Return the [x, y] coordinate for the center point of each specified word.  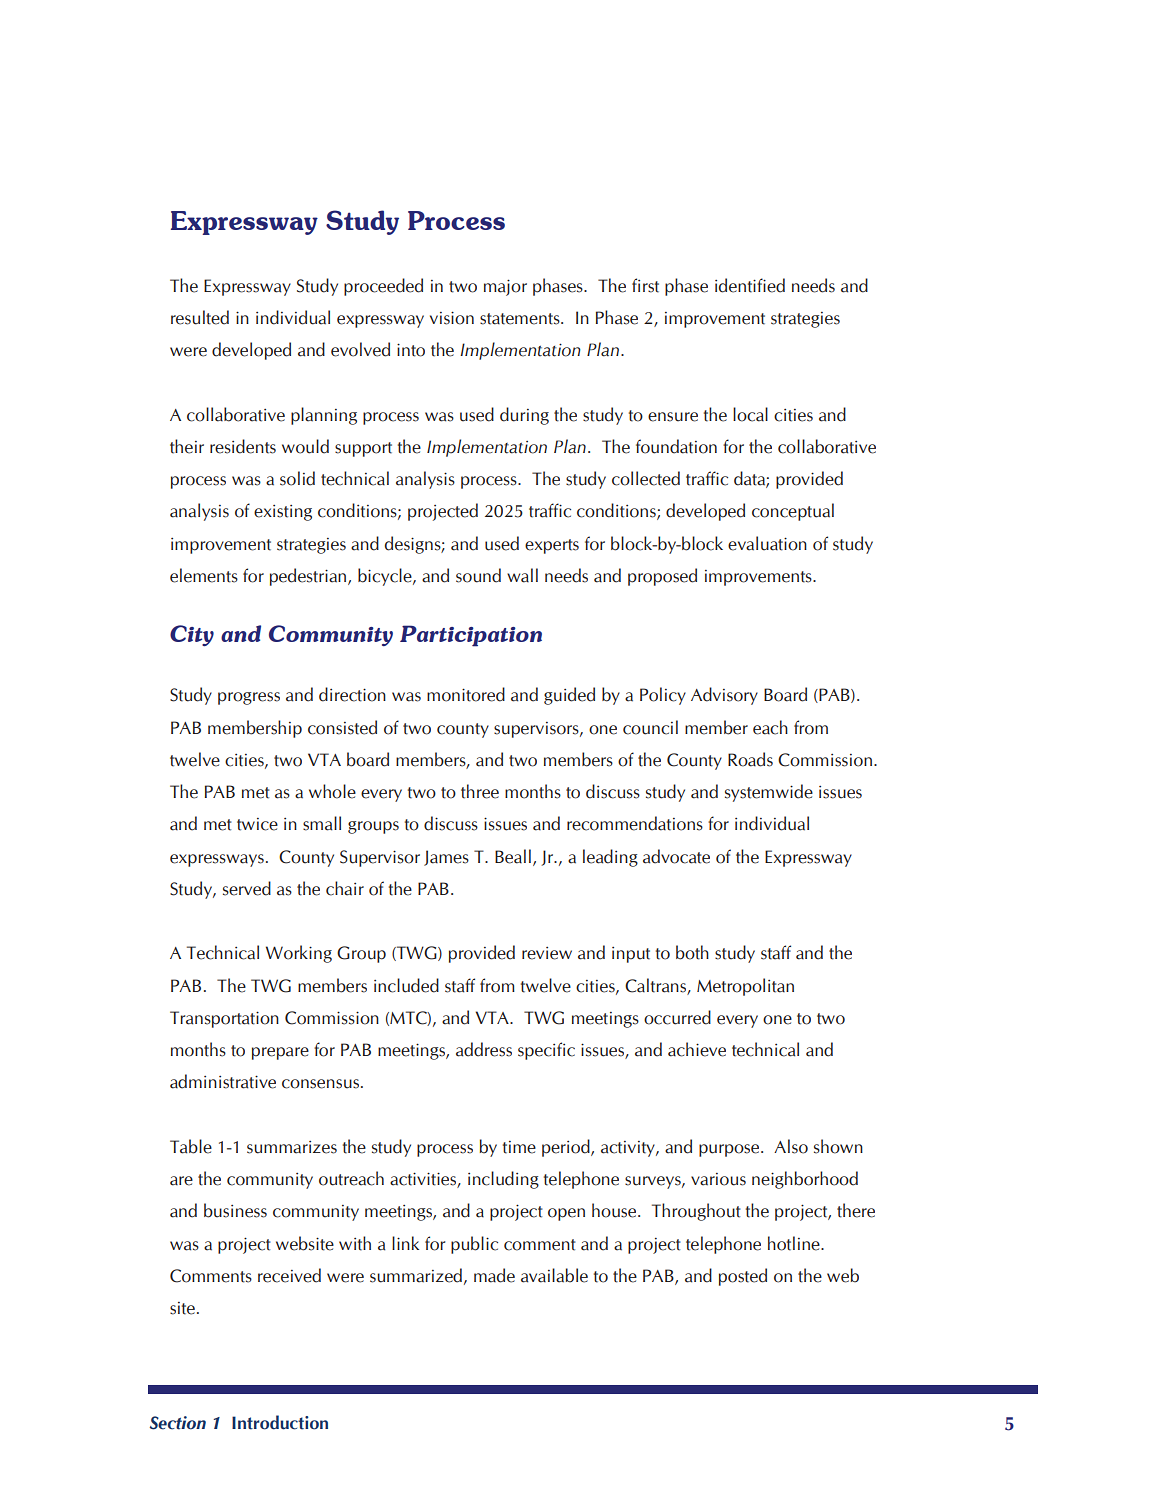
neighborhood [805, 1180]
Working [299, 954]
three [480, 791]
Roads [750, 759]
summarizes [292, 1147]
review [547, 953]
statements [521, 319]
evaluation [767, 543]
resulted [200, 317]
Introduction [280, 1422]
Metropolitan [745, 987]
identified [750, 285]
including [503, 1180]
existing [283, 513]
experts [552, 546]
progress [249, 698]
